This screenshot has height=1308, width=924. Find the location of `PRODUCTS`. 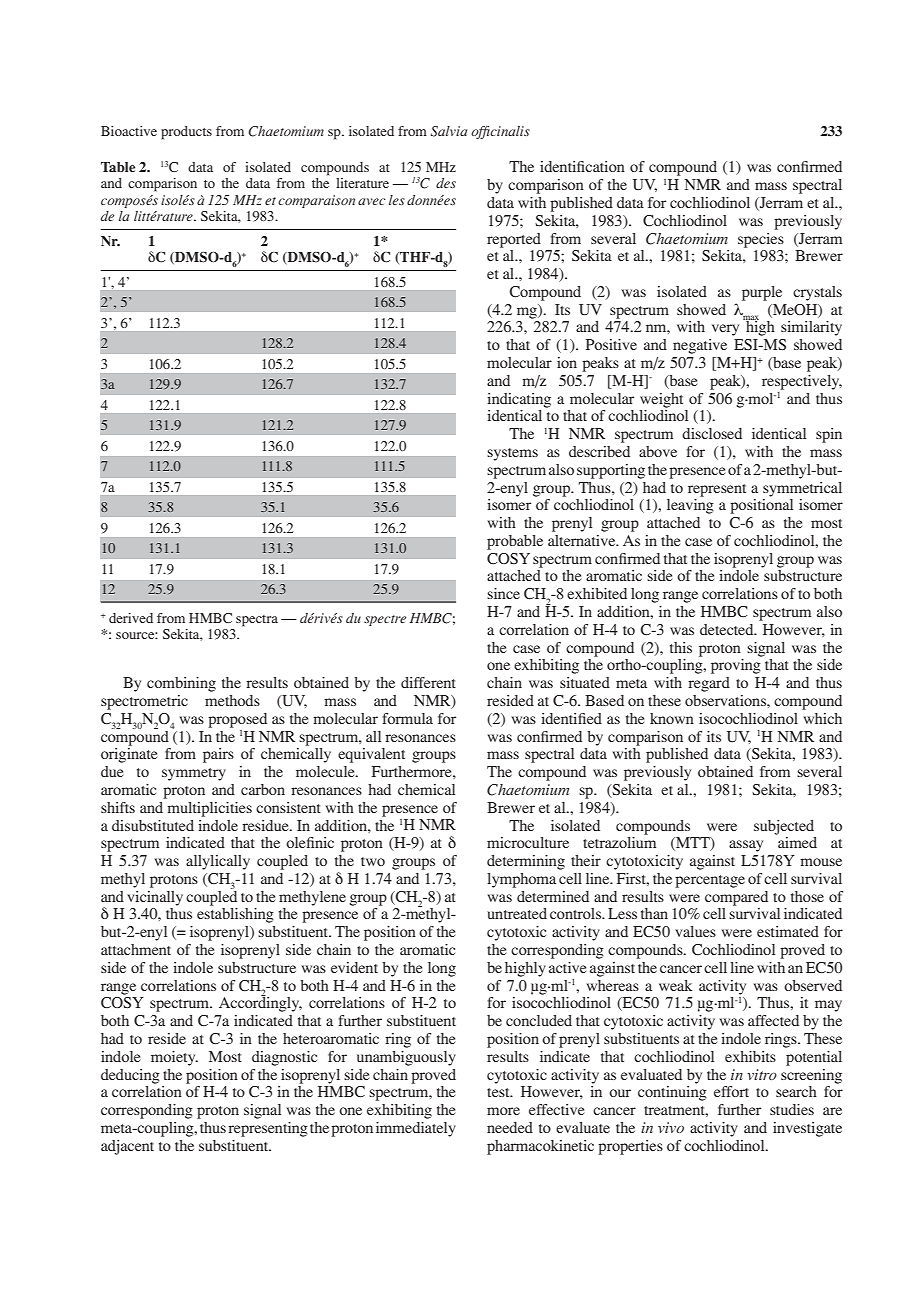

PRODUCTS is located at coordinates (186, 133).
